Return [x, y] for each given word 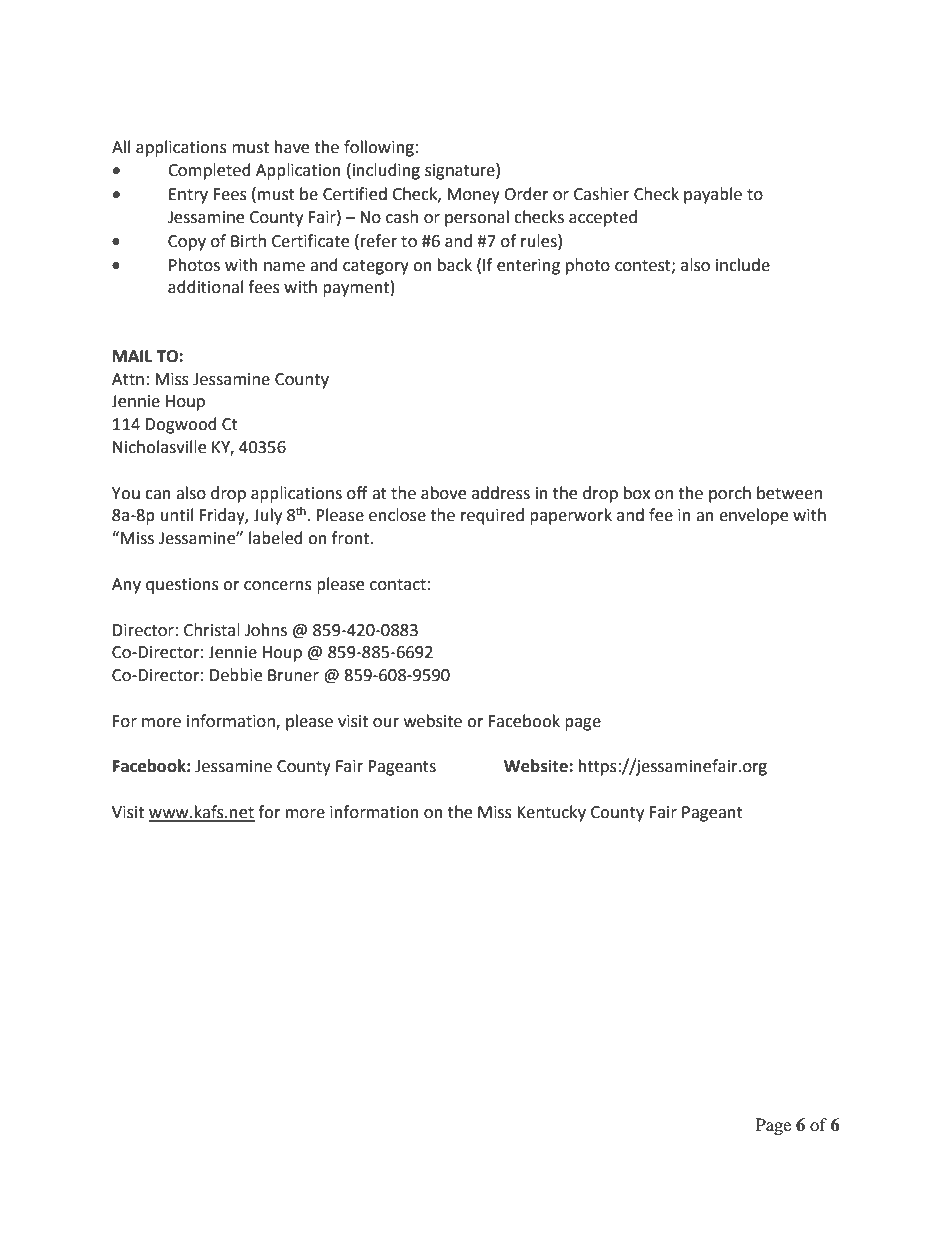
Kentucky [551, 813]
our [386, 723]
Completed [209, 171]
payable [713, 195]
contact [398, 585]
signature [461, 171]
